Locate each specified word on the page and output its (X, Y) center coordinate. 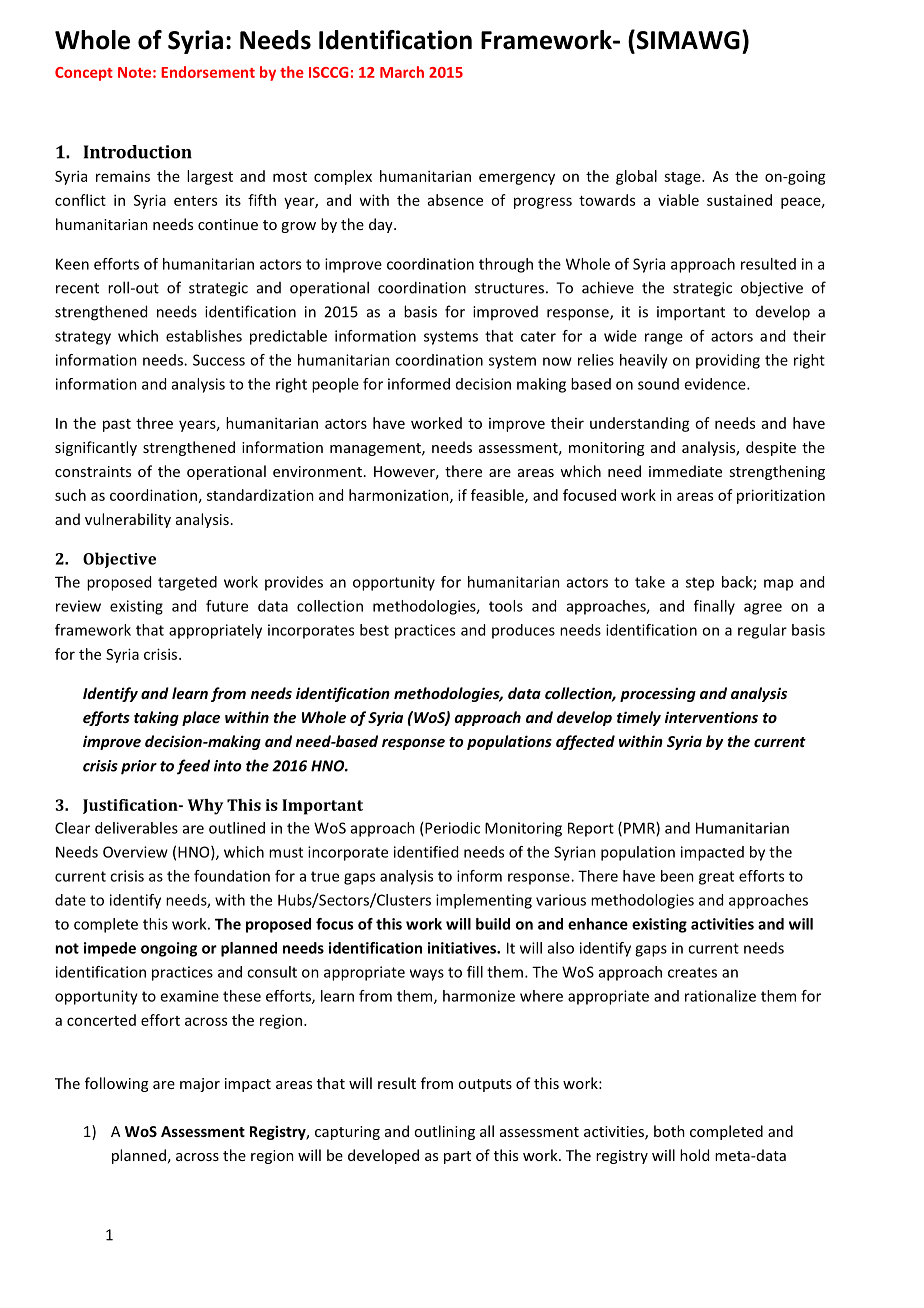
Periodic (452, 828)
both (669, 1131)
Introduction (138, 152)
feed (193, 767)
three (154, 423)
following (116, 1084)
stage (683, 178)
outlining (444, 1132)
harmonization (400, 496)
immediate (685, 471)
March (402, 72)
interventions (711, 717)
